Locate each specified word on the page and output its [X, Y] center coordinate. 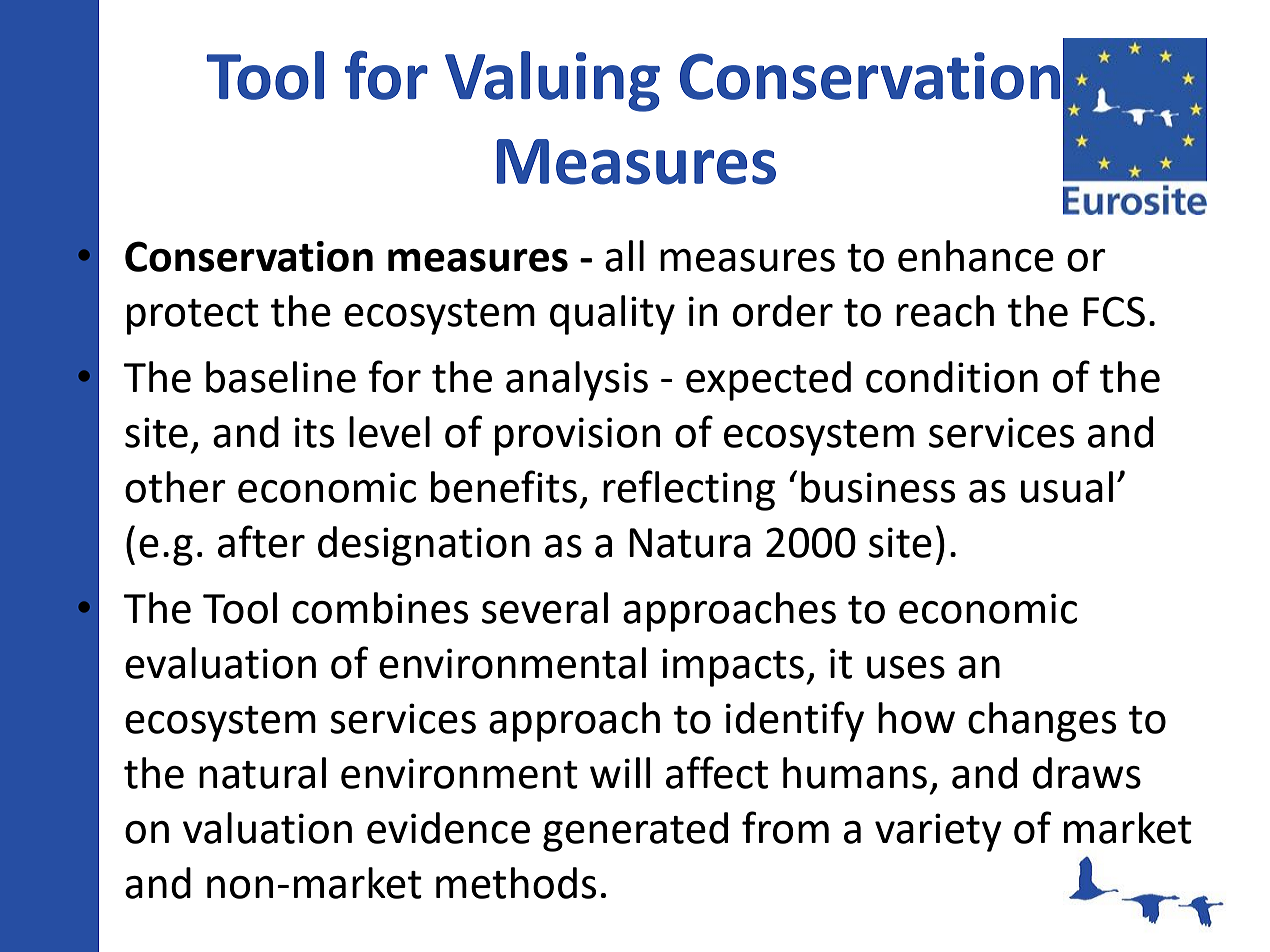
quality [612, 315]
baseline [281, 377]
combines [380, 608]
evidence [448, 828]
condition [952, 377]
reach [945, 311]
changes [1042, 722]
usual [1067, 487]
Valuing [552, 81]
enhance [976, 256]
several [545, 608]
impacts [733, 667]
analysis [577, 381]
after [261, 541]
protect [193, 317]
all [624, 256]
